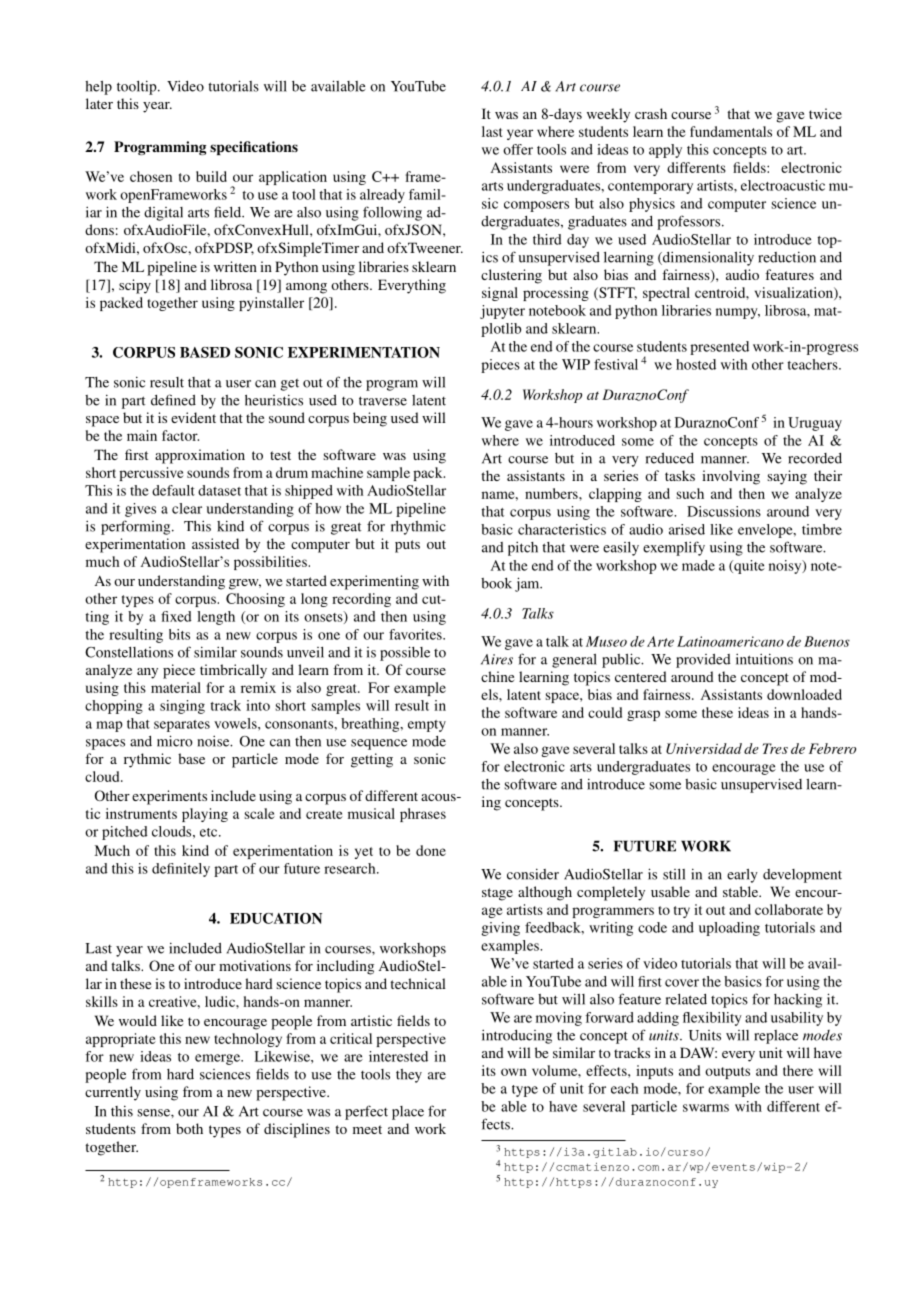 This screenshot has width=924, height=1308. Describe the element at coordinates (176, 616) in the screenshot. I see `fixed` at that location.
